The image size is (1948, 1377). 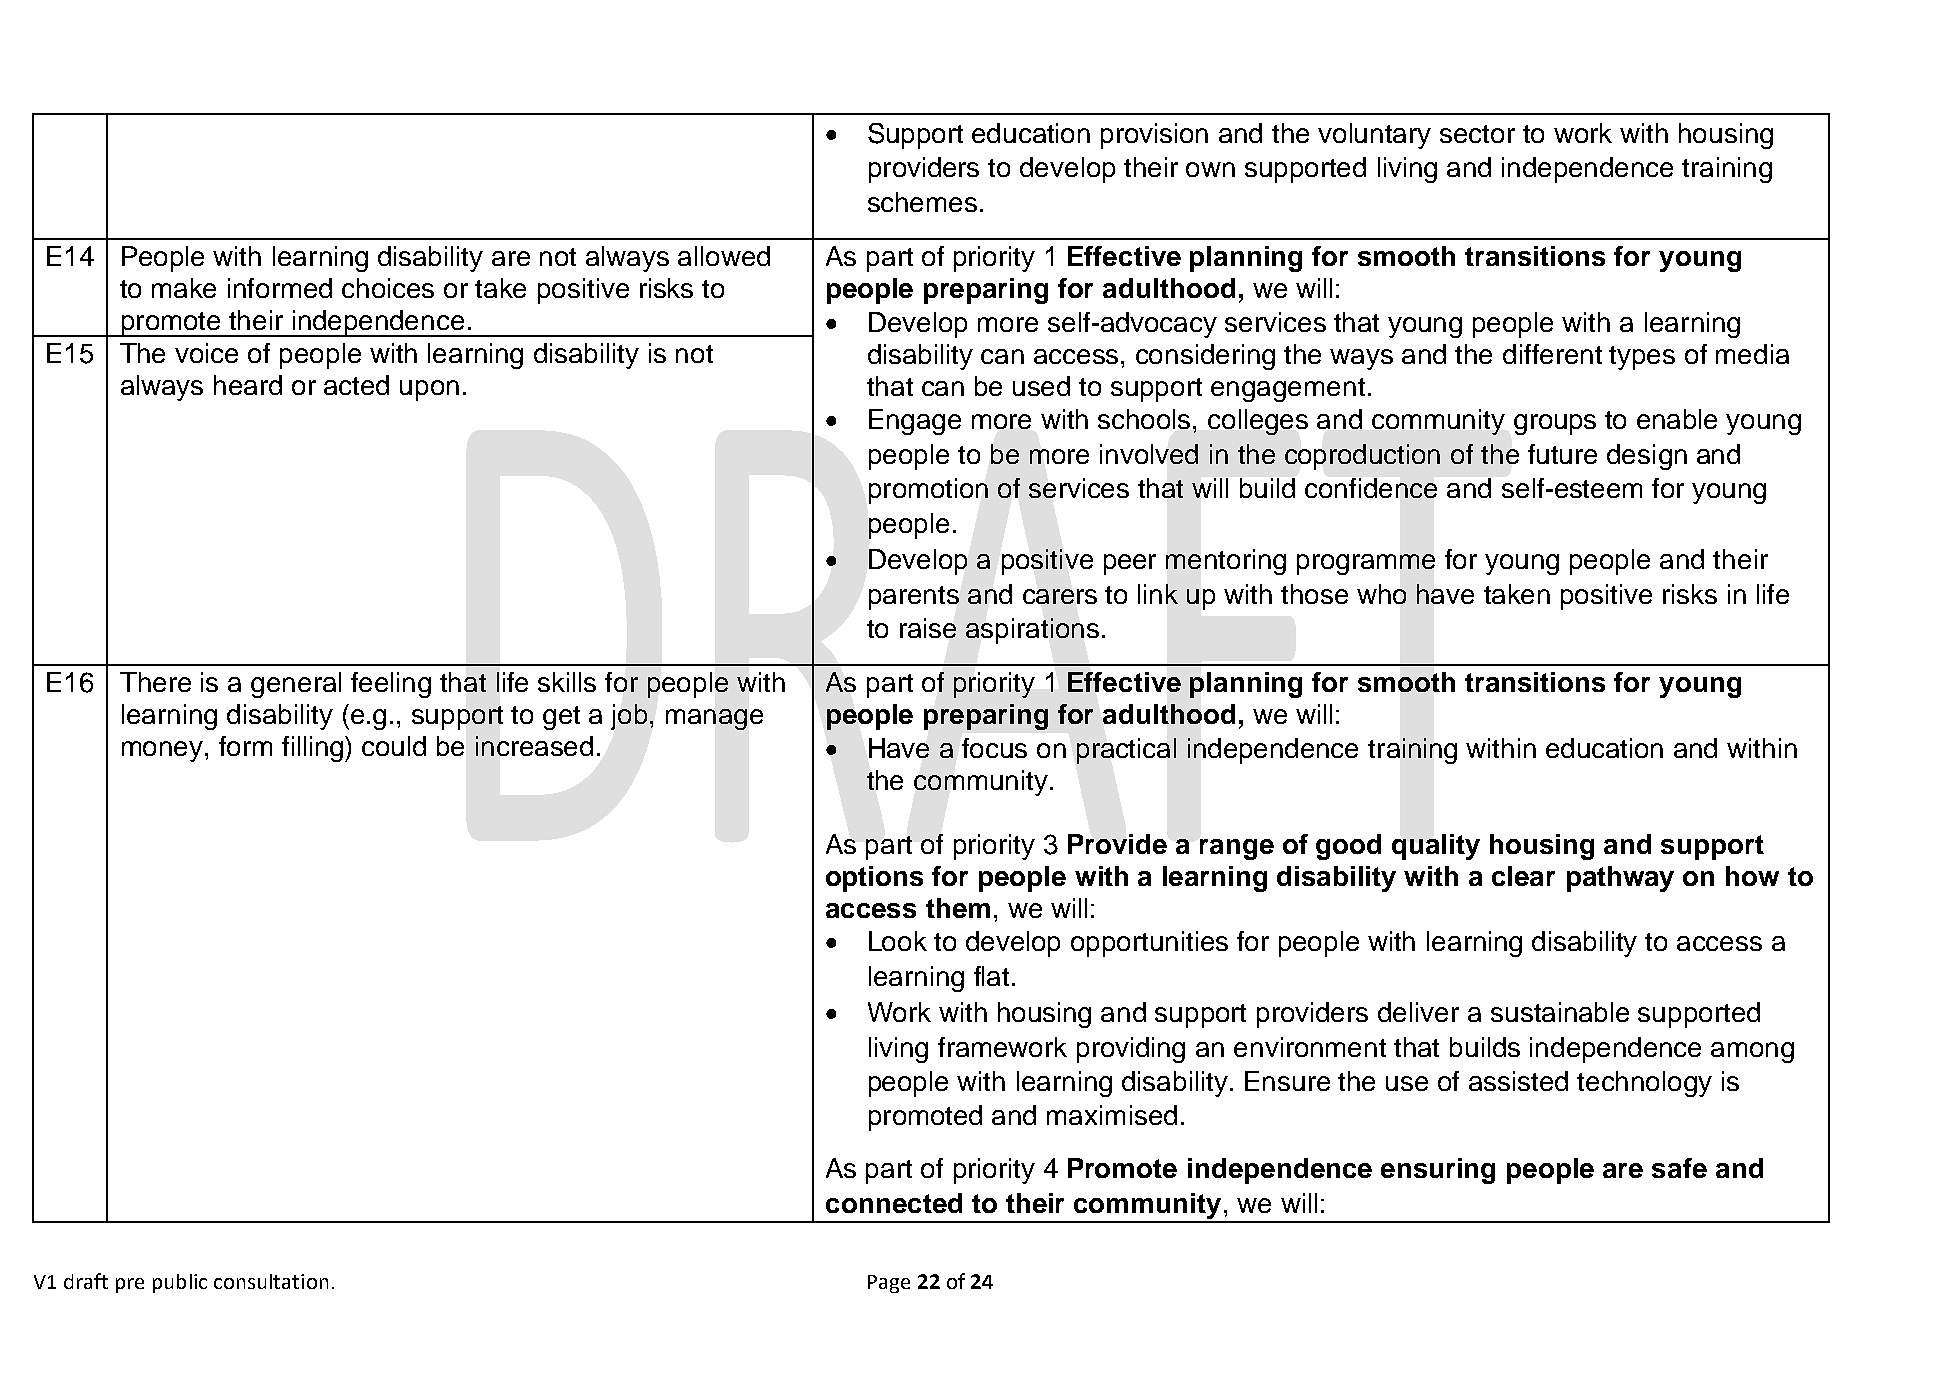 What do you see at coordinates (296, 685) in the screenshot?
I see `general` at bounding box center [296, 685].
